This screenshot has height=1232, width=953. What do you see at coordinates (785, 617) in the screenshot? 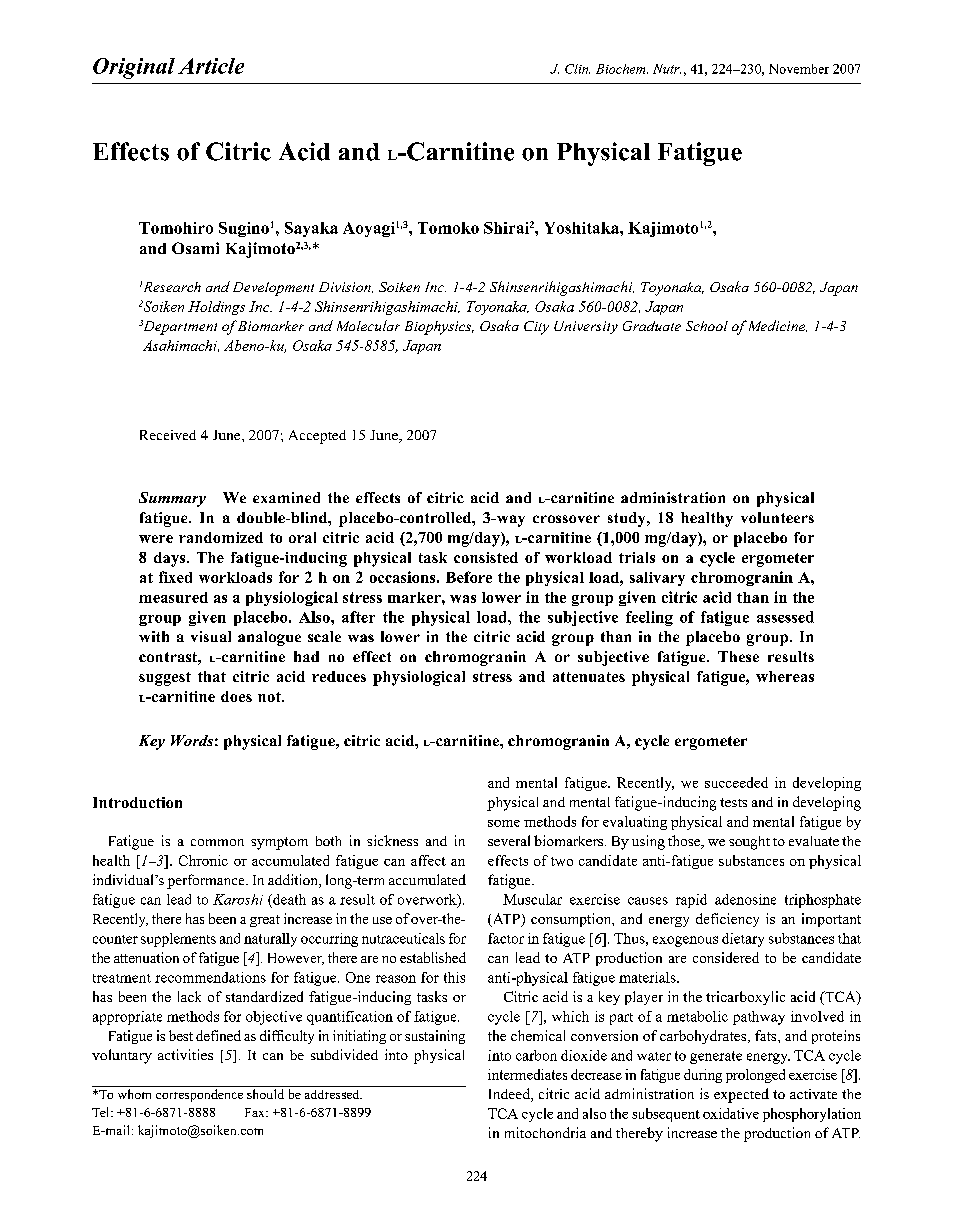
I see `assessed` at bounding box center [785, 617].
